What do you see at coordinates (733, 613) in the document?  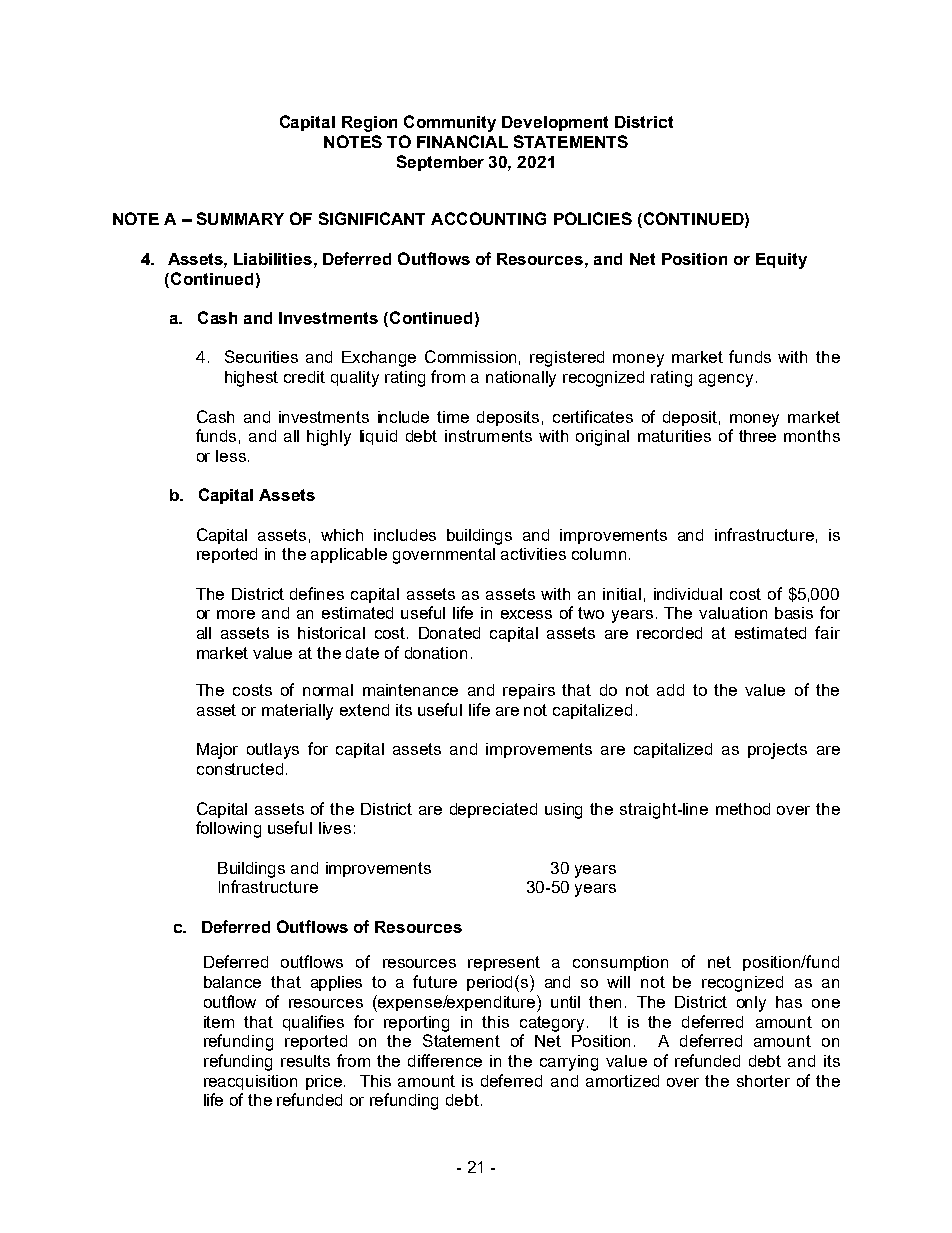 I see `valuation` at bounding box center [733, 613].
